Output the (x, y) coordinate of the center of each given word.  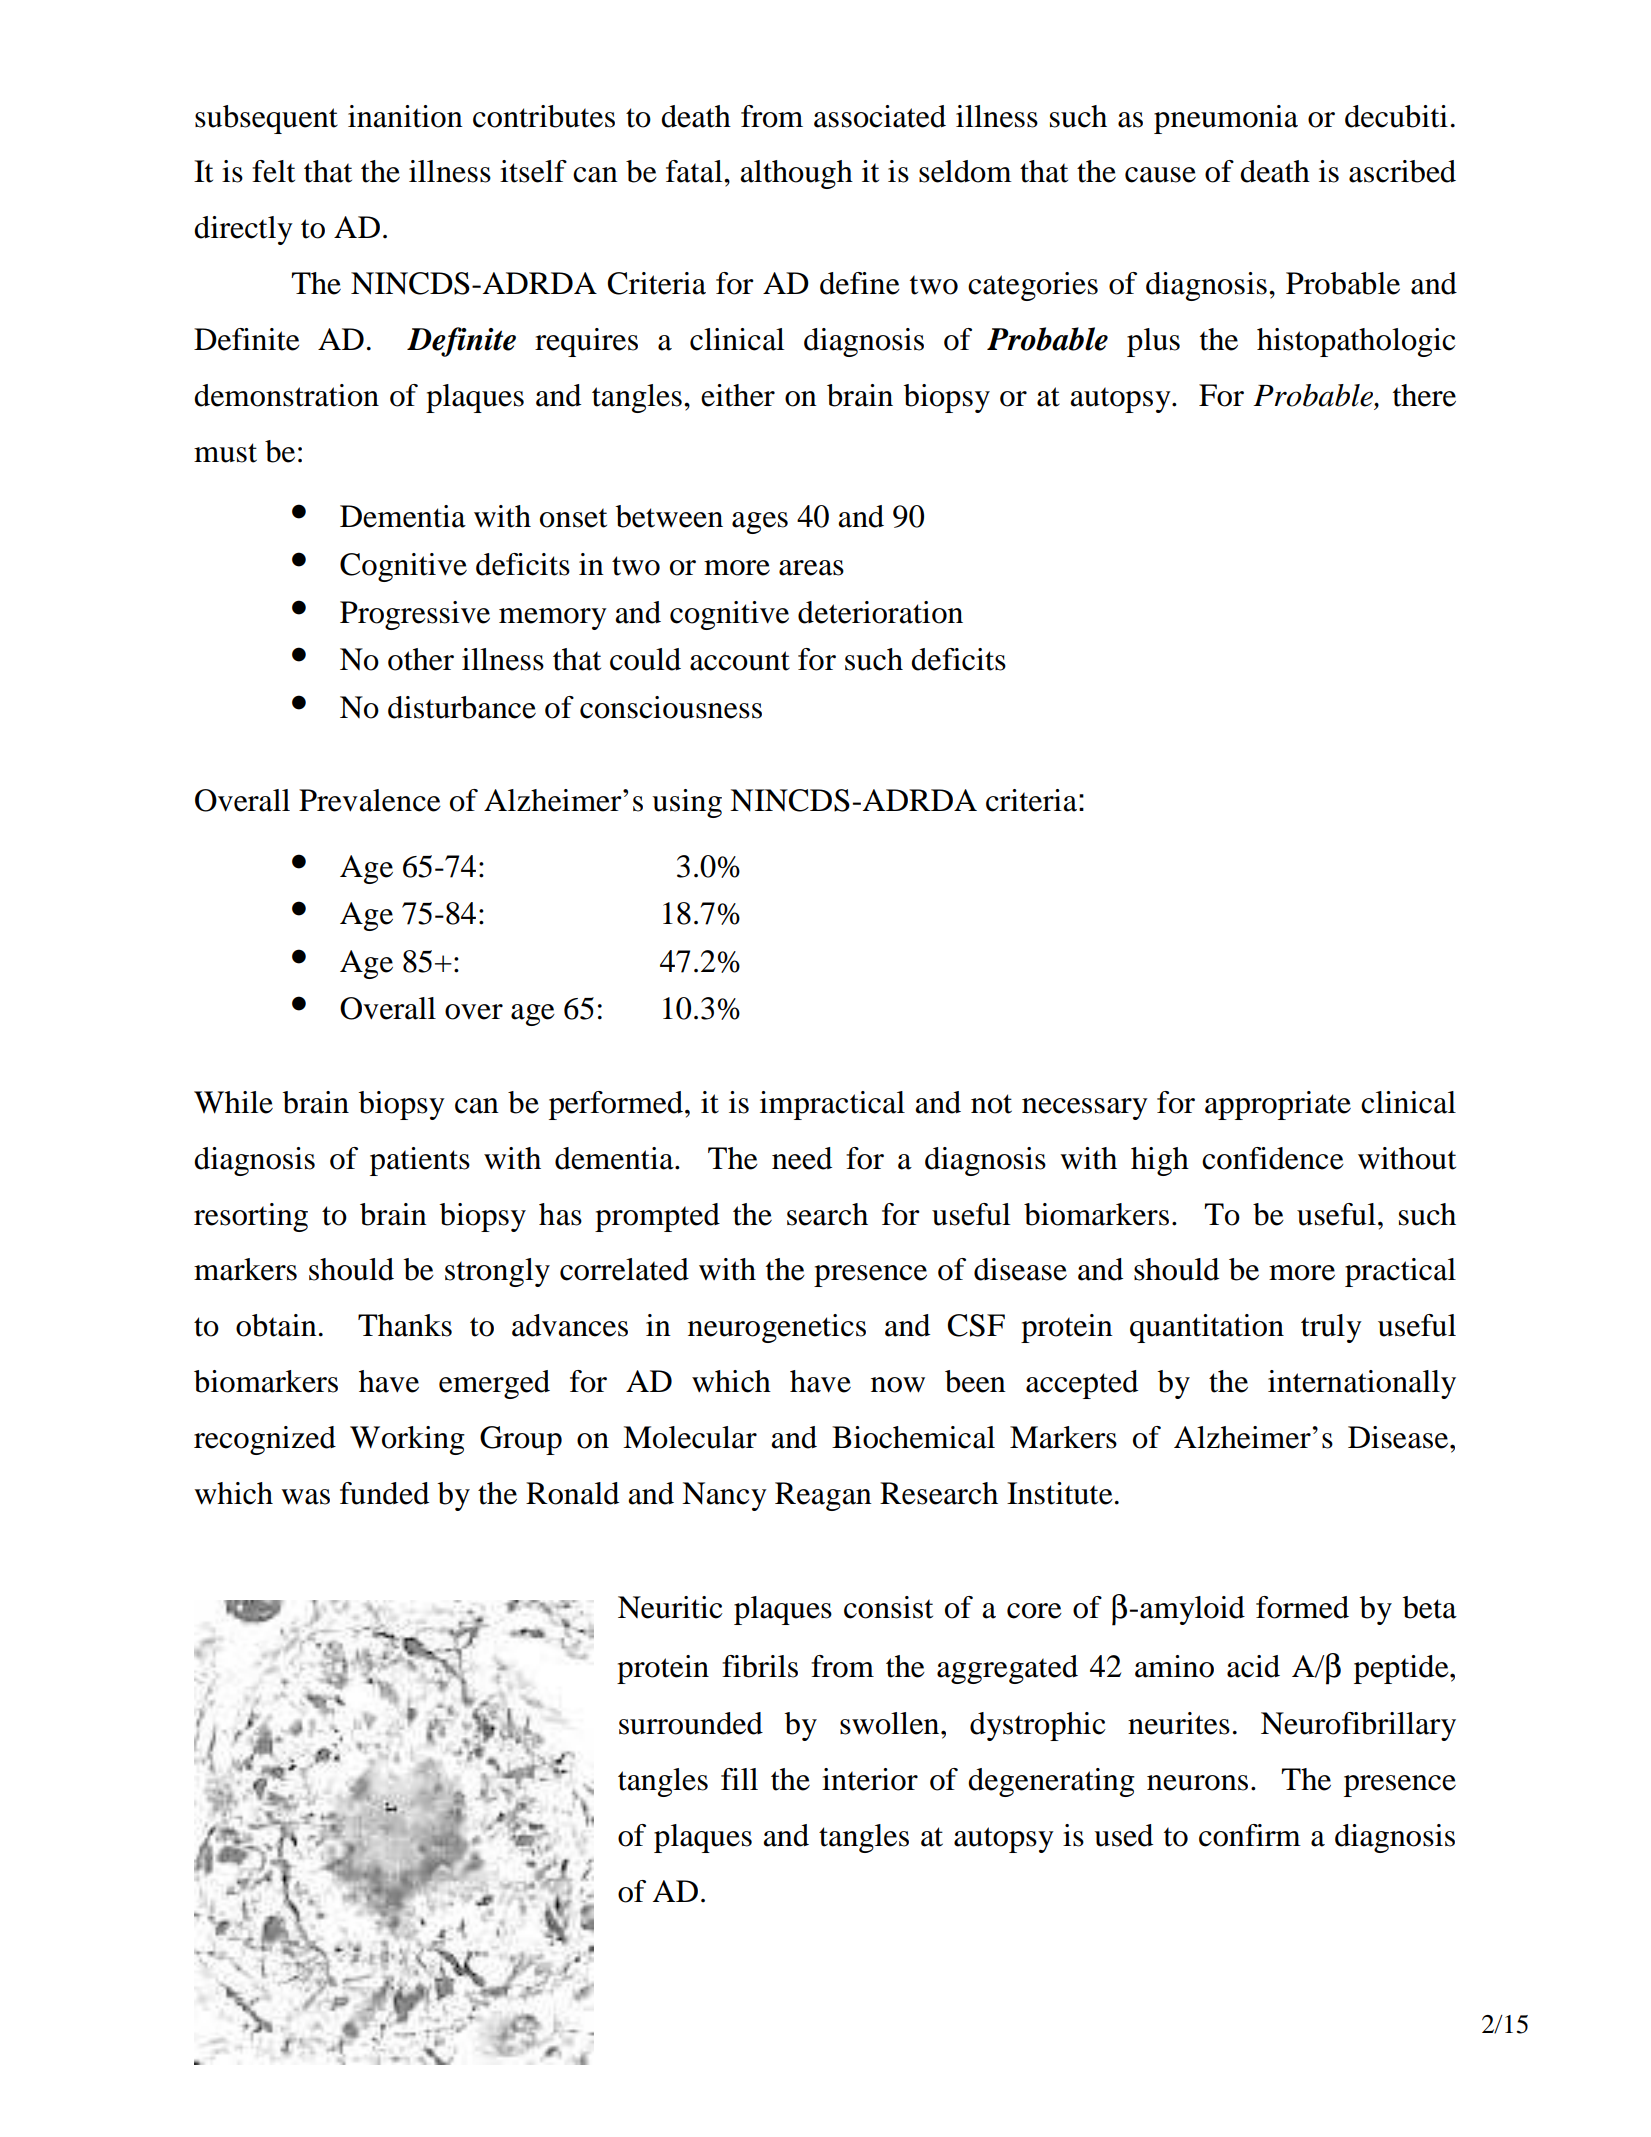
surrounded (691, 1723)
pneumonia (1226, 119)
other (421, 659)
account (740, 661)
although (796, 174)
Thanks (405, 1325)
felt (273, 171)
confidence (1273, 1158)
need (802, 1158)
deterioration (880, 612)
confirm (1250, 1835)
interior (870, 1779)
